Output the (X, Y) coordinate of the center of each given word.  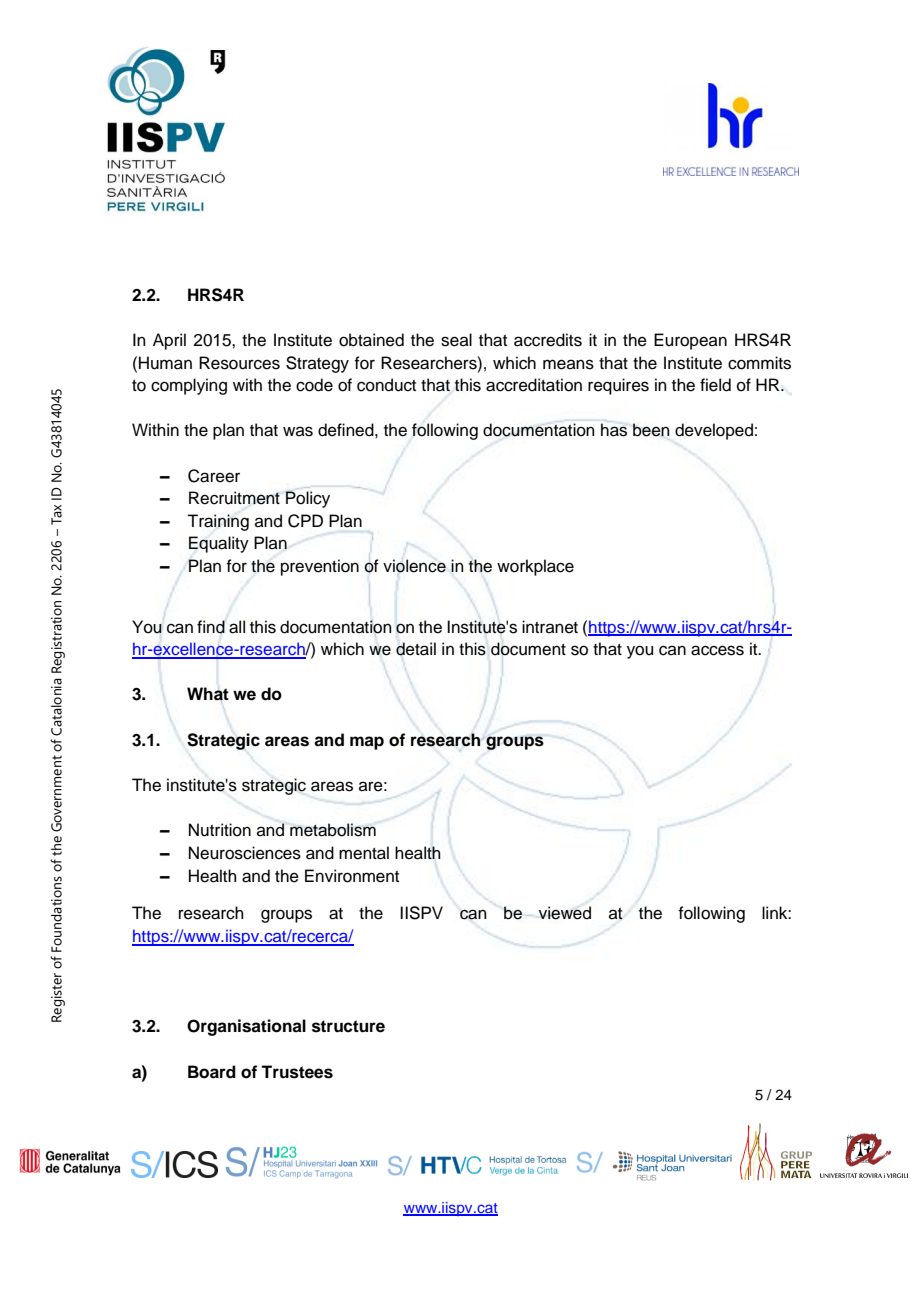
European (690, 341)
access (717, 650)
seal (456, 340)
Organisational (246, 1027)
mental (364, 853)
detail (416, 649)
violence (414, 566)
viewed (565, 913)
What (208, 694)
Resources (239, 363)
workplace (535, 567)
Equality (219, 544)
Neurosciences (245, 853)
